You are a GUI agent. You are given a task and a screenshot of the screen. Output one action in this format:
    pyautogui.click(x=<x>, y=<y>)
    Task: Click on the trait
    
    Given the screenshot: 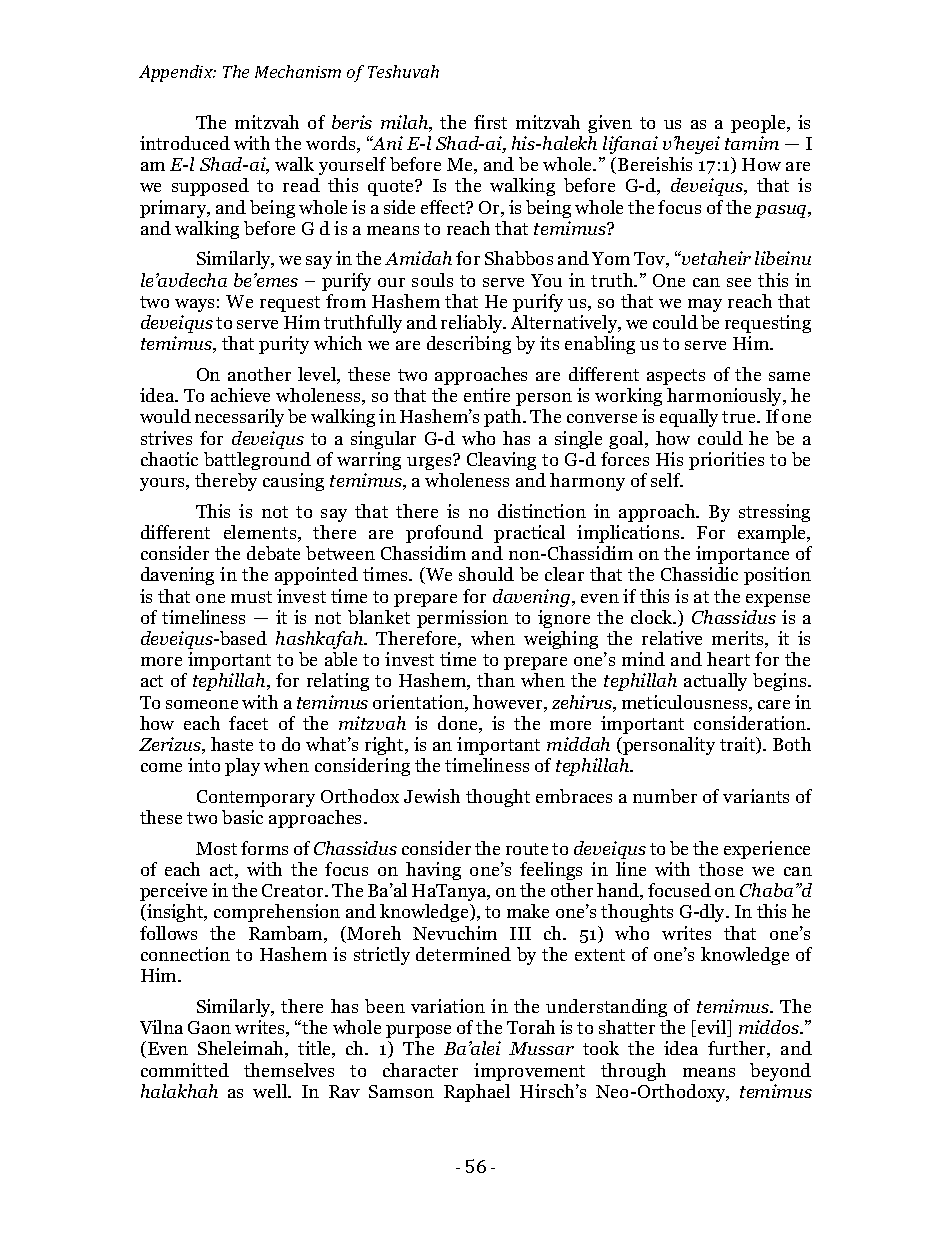 What is the action you would take?
    pyautogui.click(x=739, y=745)
